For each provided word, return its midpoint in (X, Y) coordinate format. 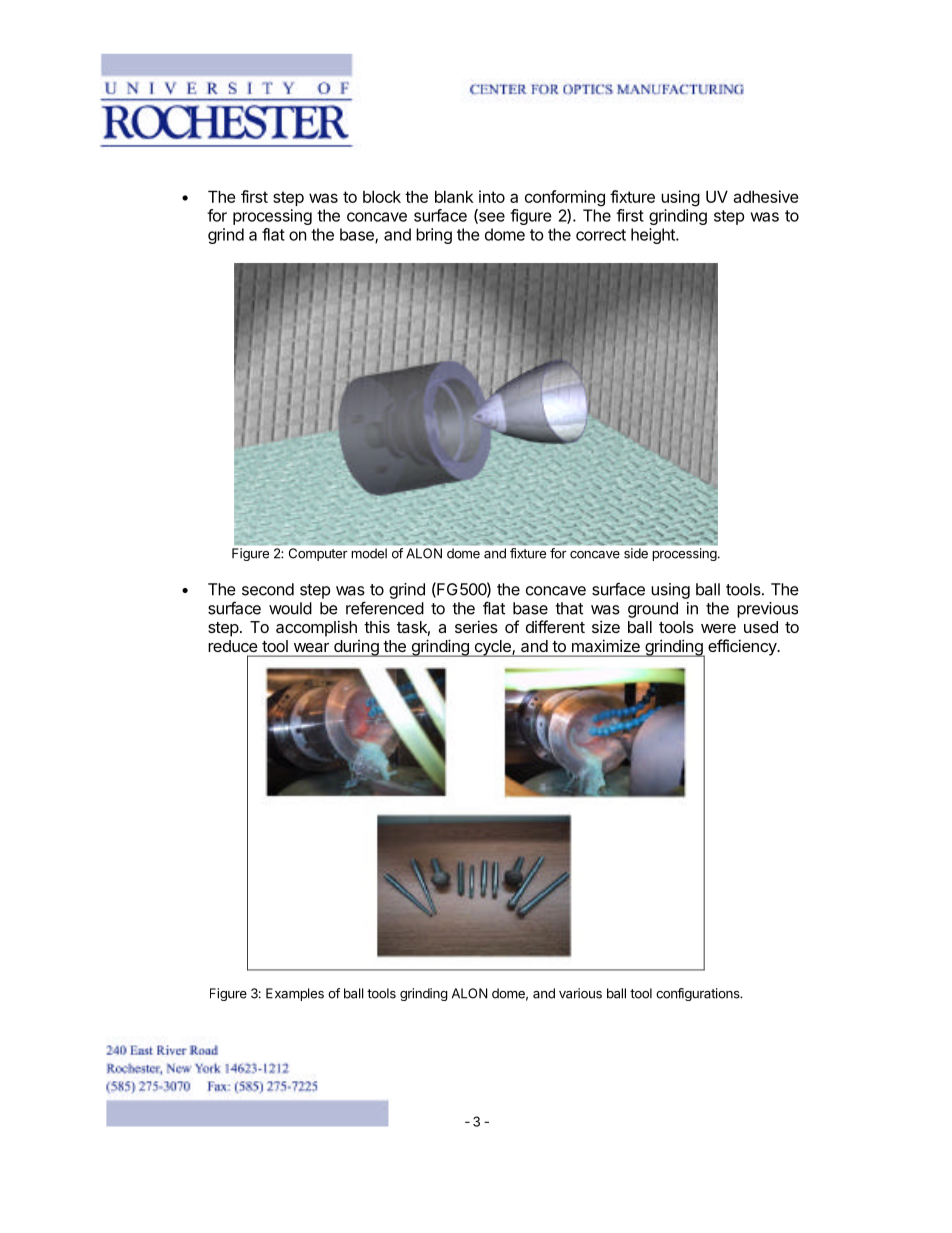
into (492, 196)
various (580, 993)
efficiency (743, 647)
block (382, 196)
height (654, 236)
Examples (295, 994)
